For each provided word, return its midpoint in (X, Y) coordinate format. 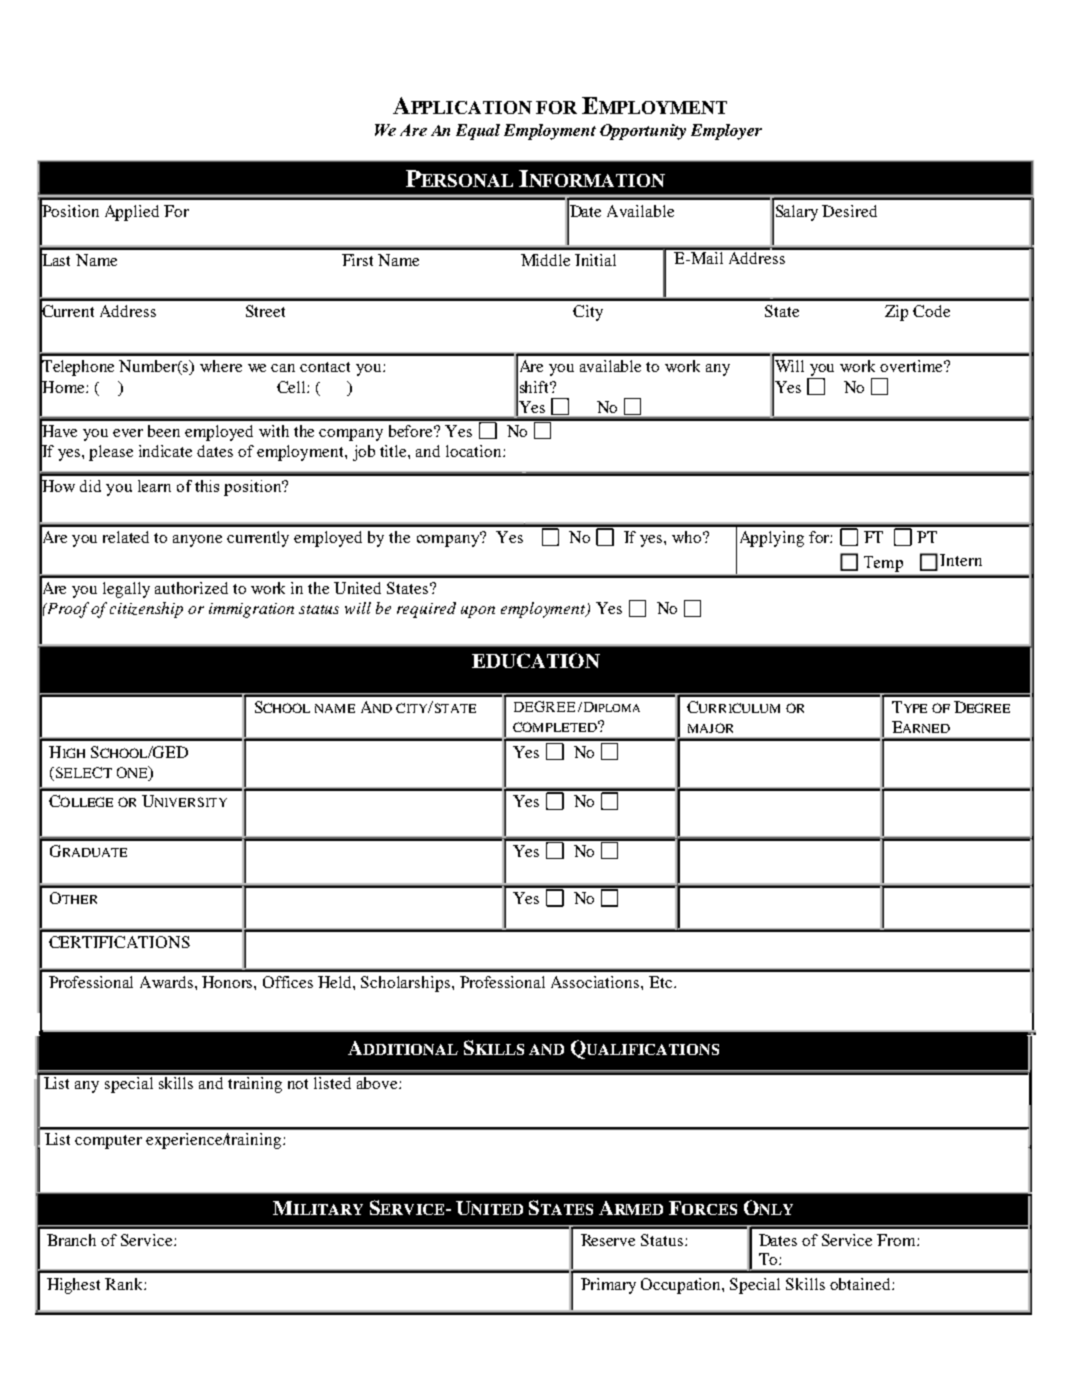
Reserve (608, 1240)
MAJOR (710, 728)
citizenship (146, 610)
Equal (478, 132)
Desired (849, 211)
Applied (132, 213)
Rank (125, 1284)
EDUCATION (536, 660)
